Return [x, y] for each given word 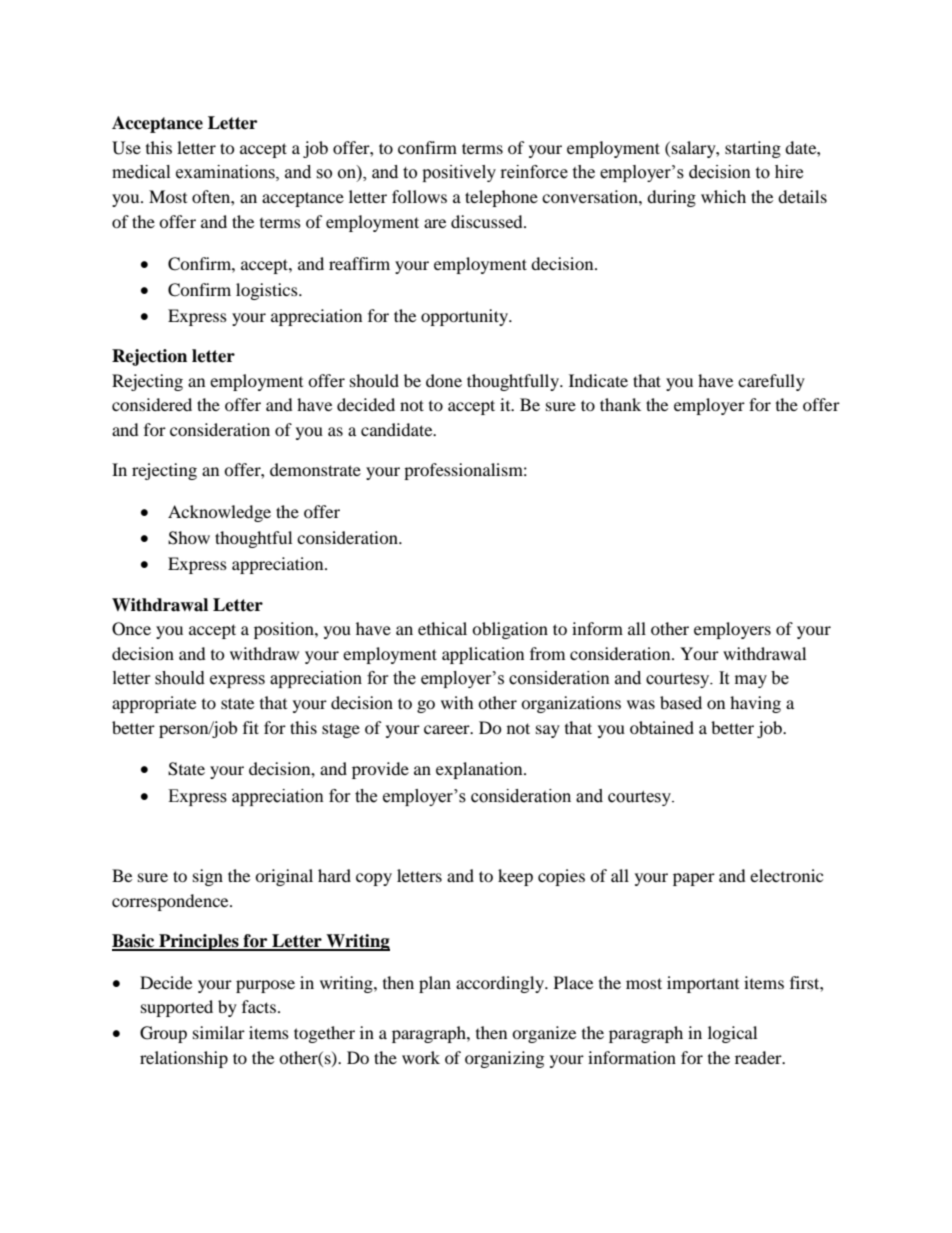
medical [141, 172]
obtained [662, 727]
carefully [771, 382]
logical [732, 1034]
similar [219, 1032]
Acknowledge [219, 513]
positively [459, 173]
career [448, 729]
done [444, 380]
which [723, 196]
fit [251, 727]
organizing [504, 1059]
